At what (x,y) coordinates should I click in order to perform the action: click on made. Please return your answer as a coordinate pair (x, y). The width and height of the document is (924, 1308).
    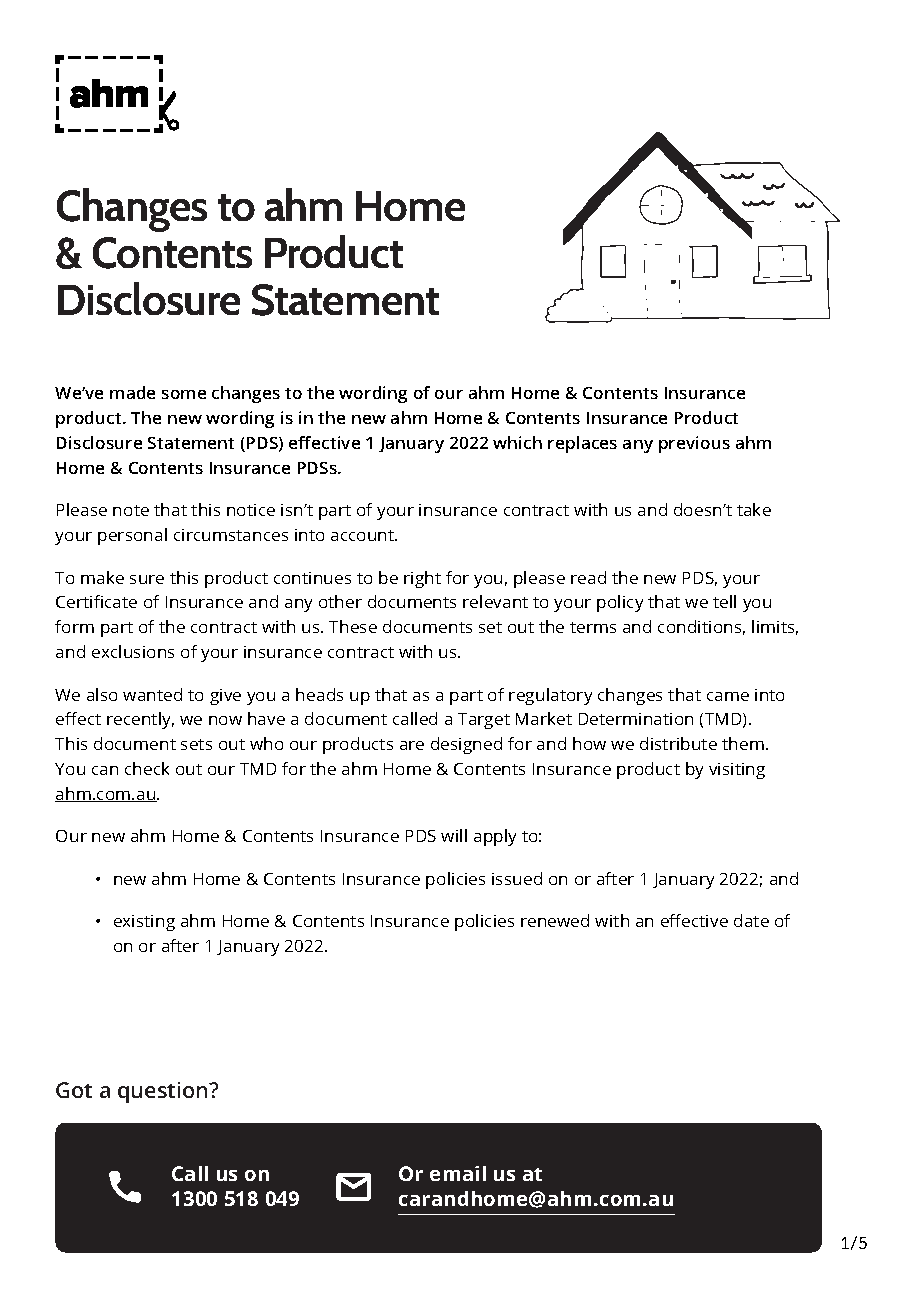
    Looking at the image, I should click on (132, 392).
